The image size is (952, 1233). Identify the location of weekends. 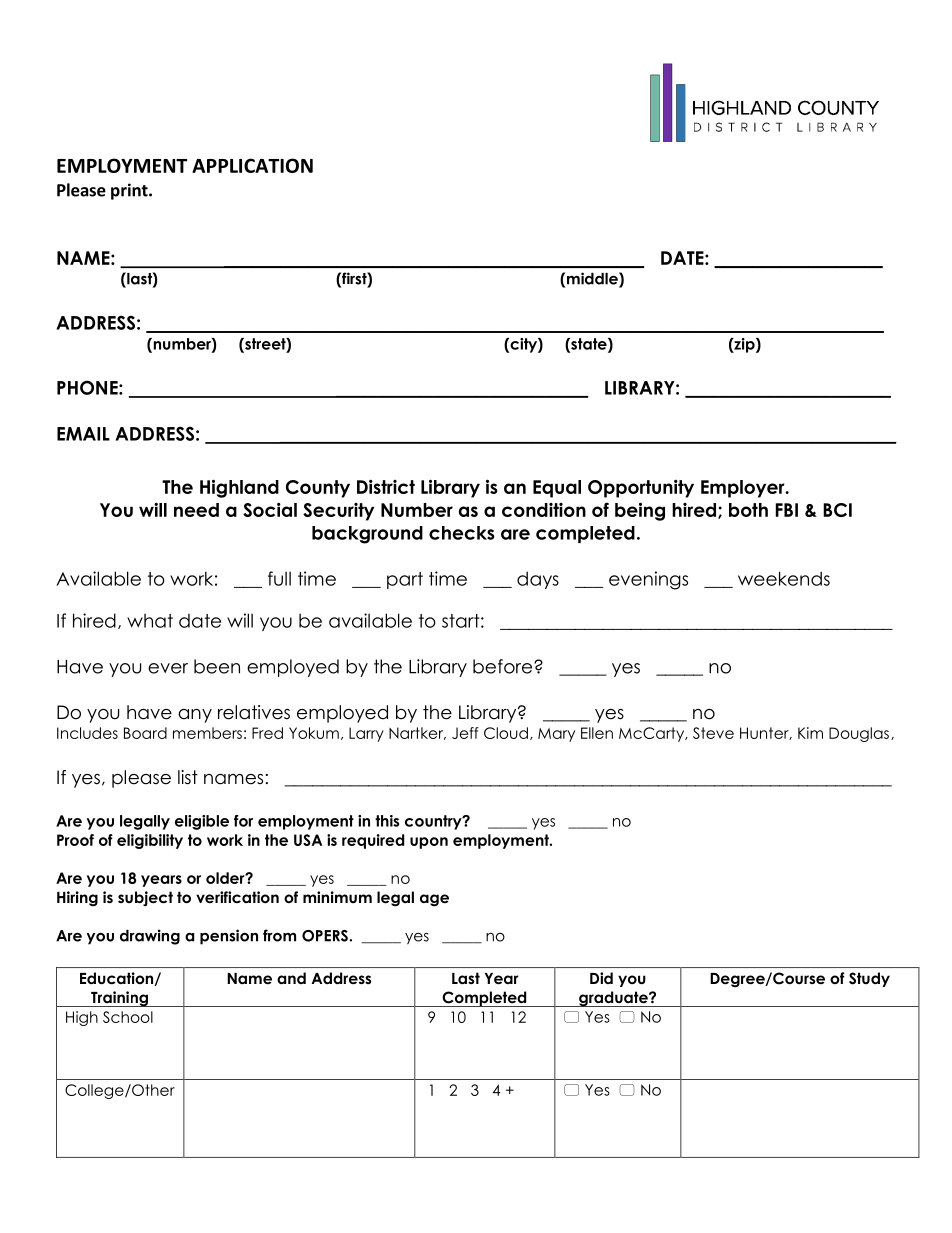
(784, 578).
